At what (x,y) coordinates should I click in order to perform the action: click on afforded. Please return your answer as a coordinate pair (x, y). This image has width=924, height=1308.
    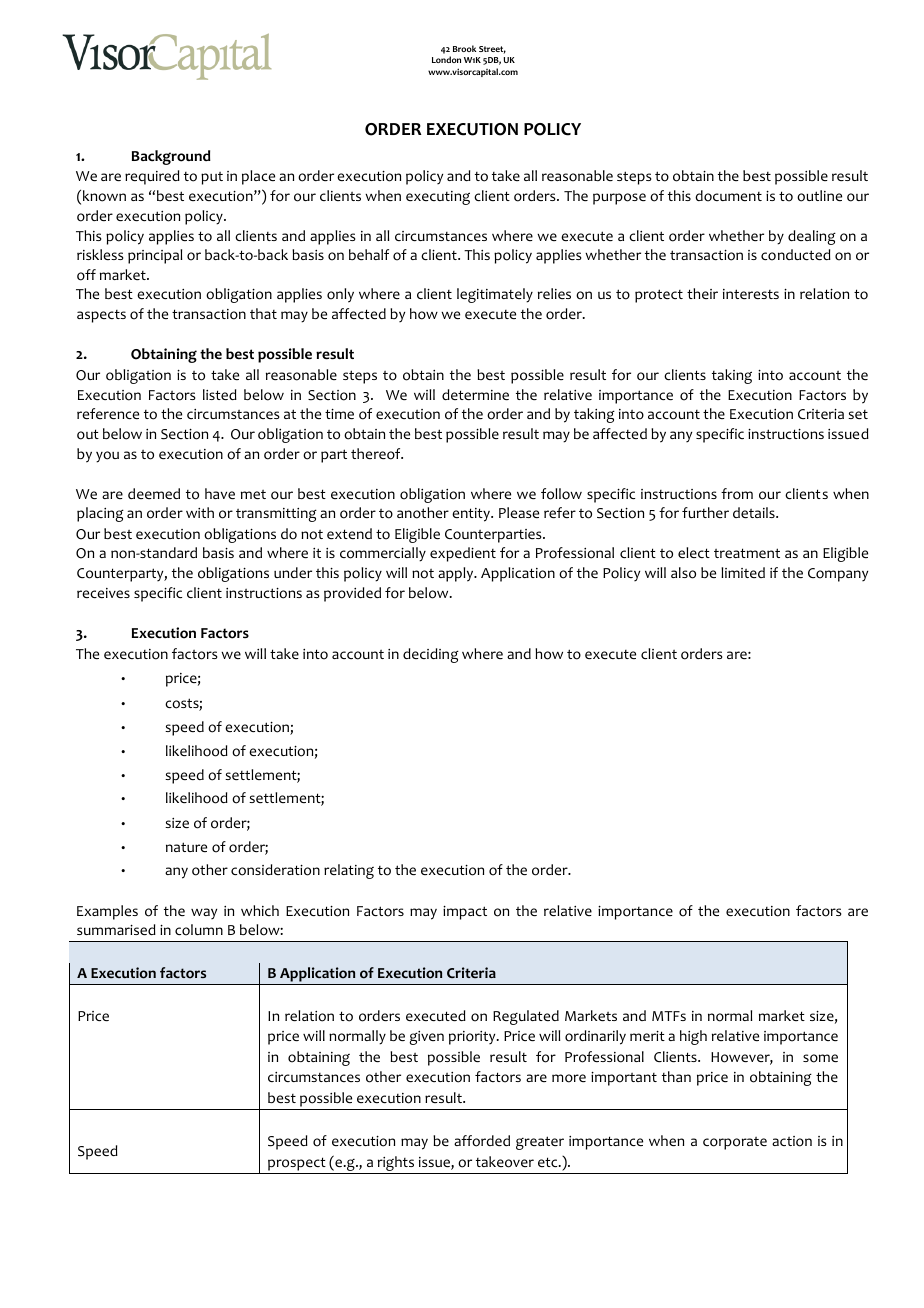
    Looking at the image, I should click on (482, 1141).
